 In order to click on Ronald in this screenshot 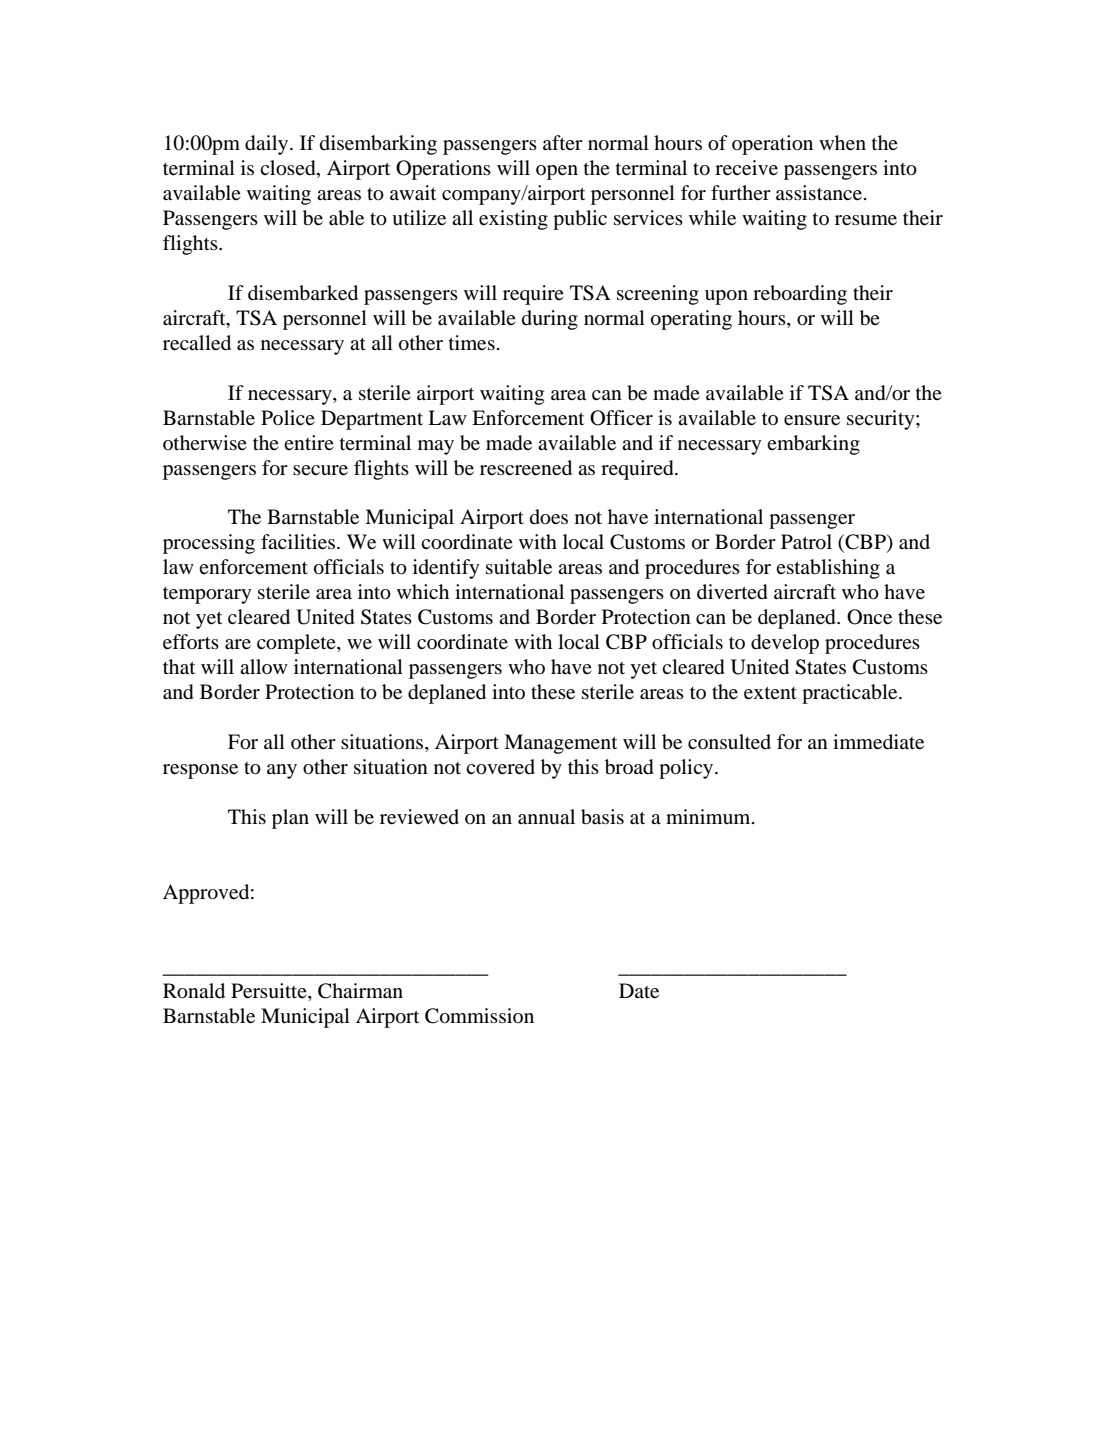, I will do `click(194, 991)`.
